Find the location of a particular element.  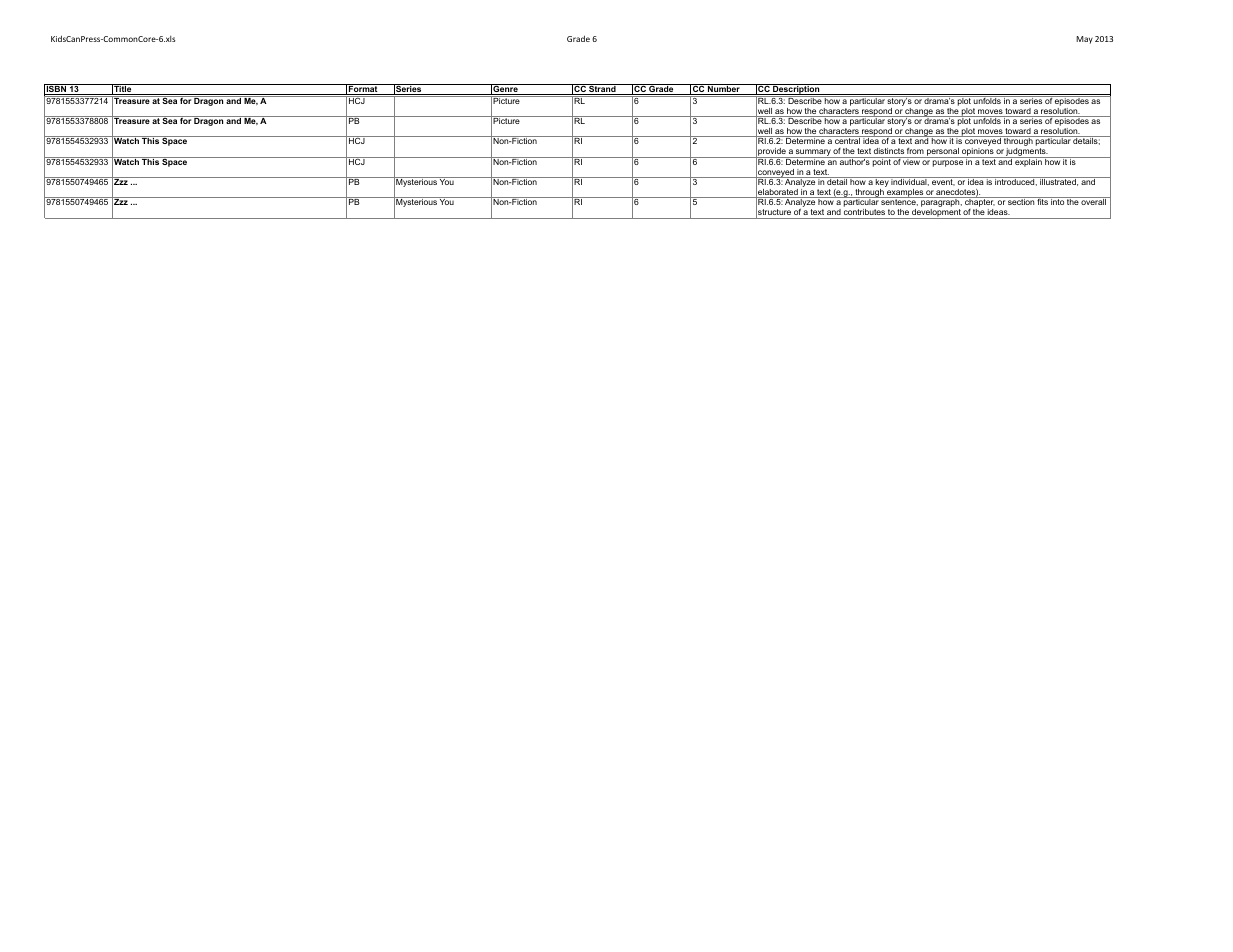

development is located at coordinates (936, 214).
